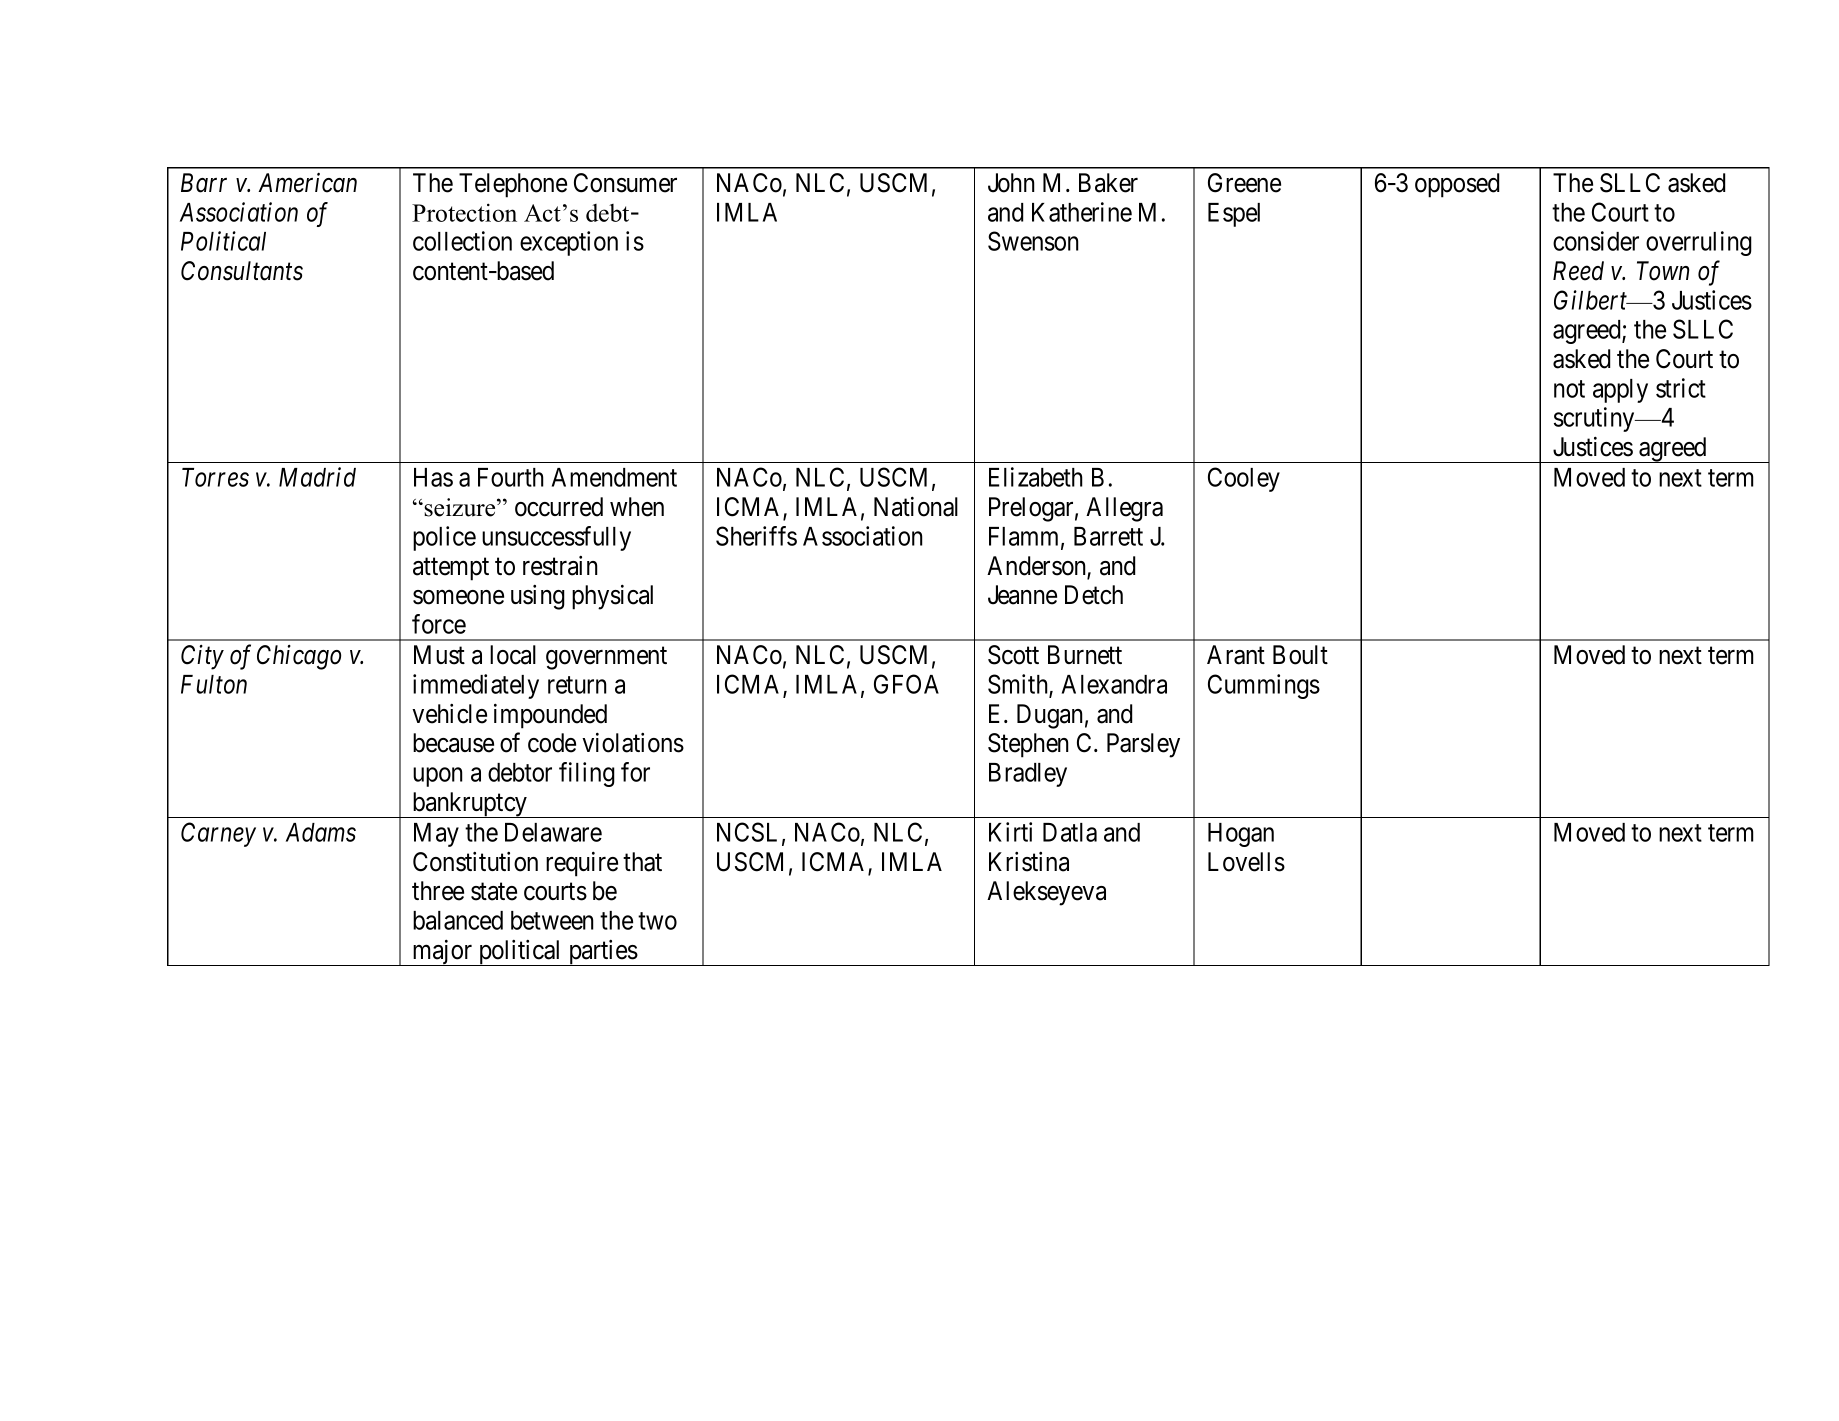 Image resolution: width=1839 pixels, height=1421 pixels. What do you see at coordinates (458, 920) in the document?
I see `balanced` at bounding box center [458, 920].
